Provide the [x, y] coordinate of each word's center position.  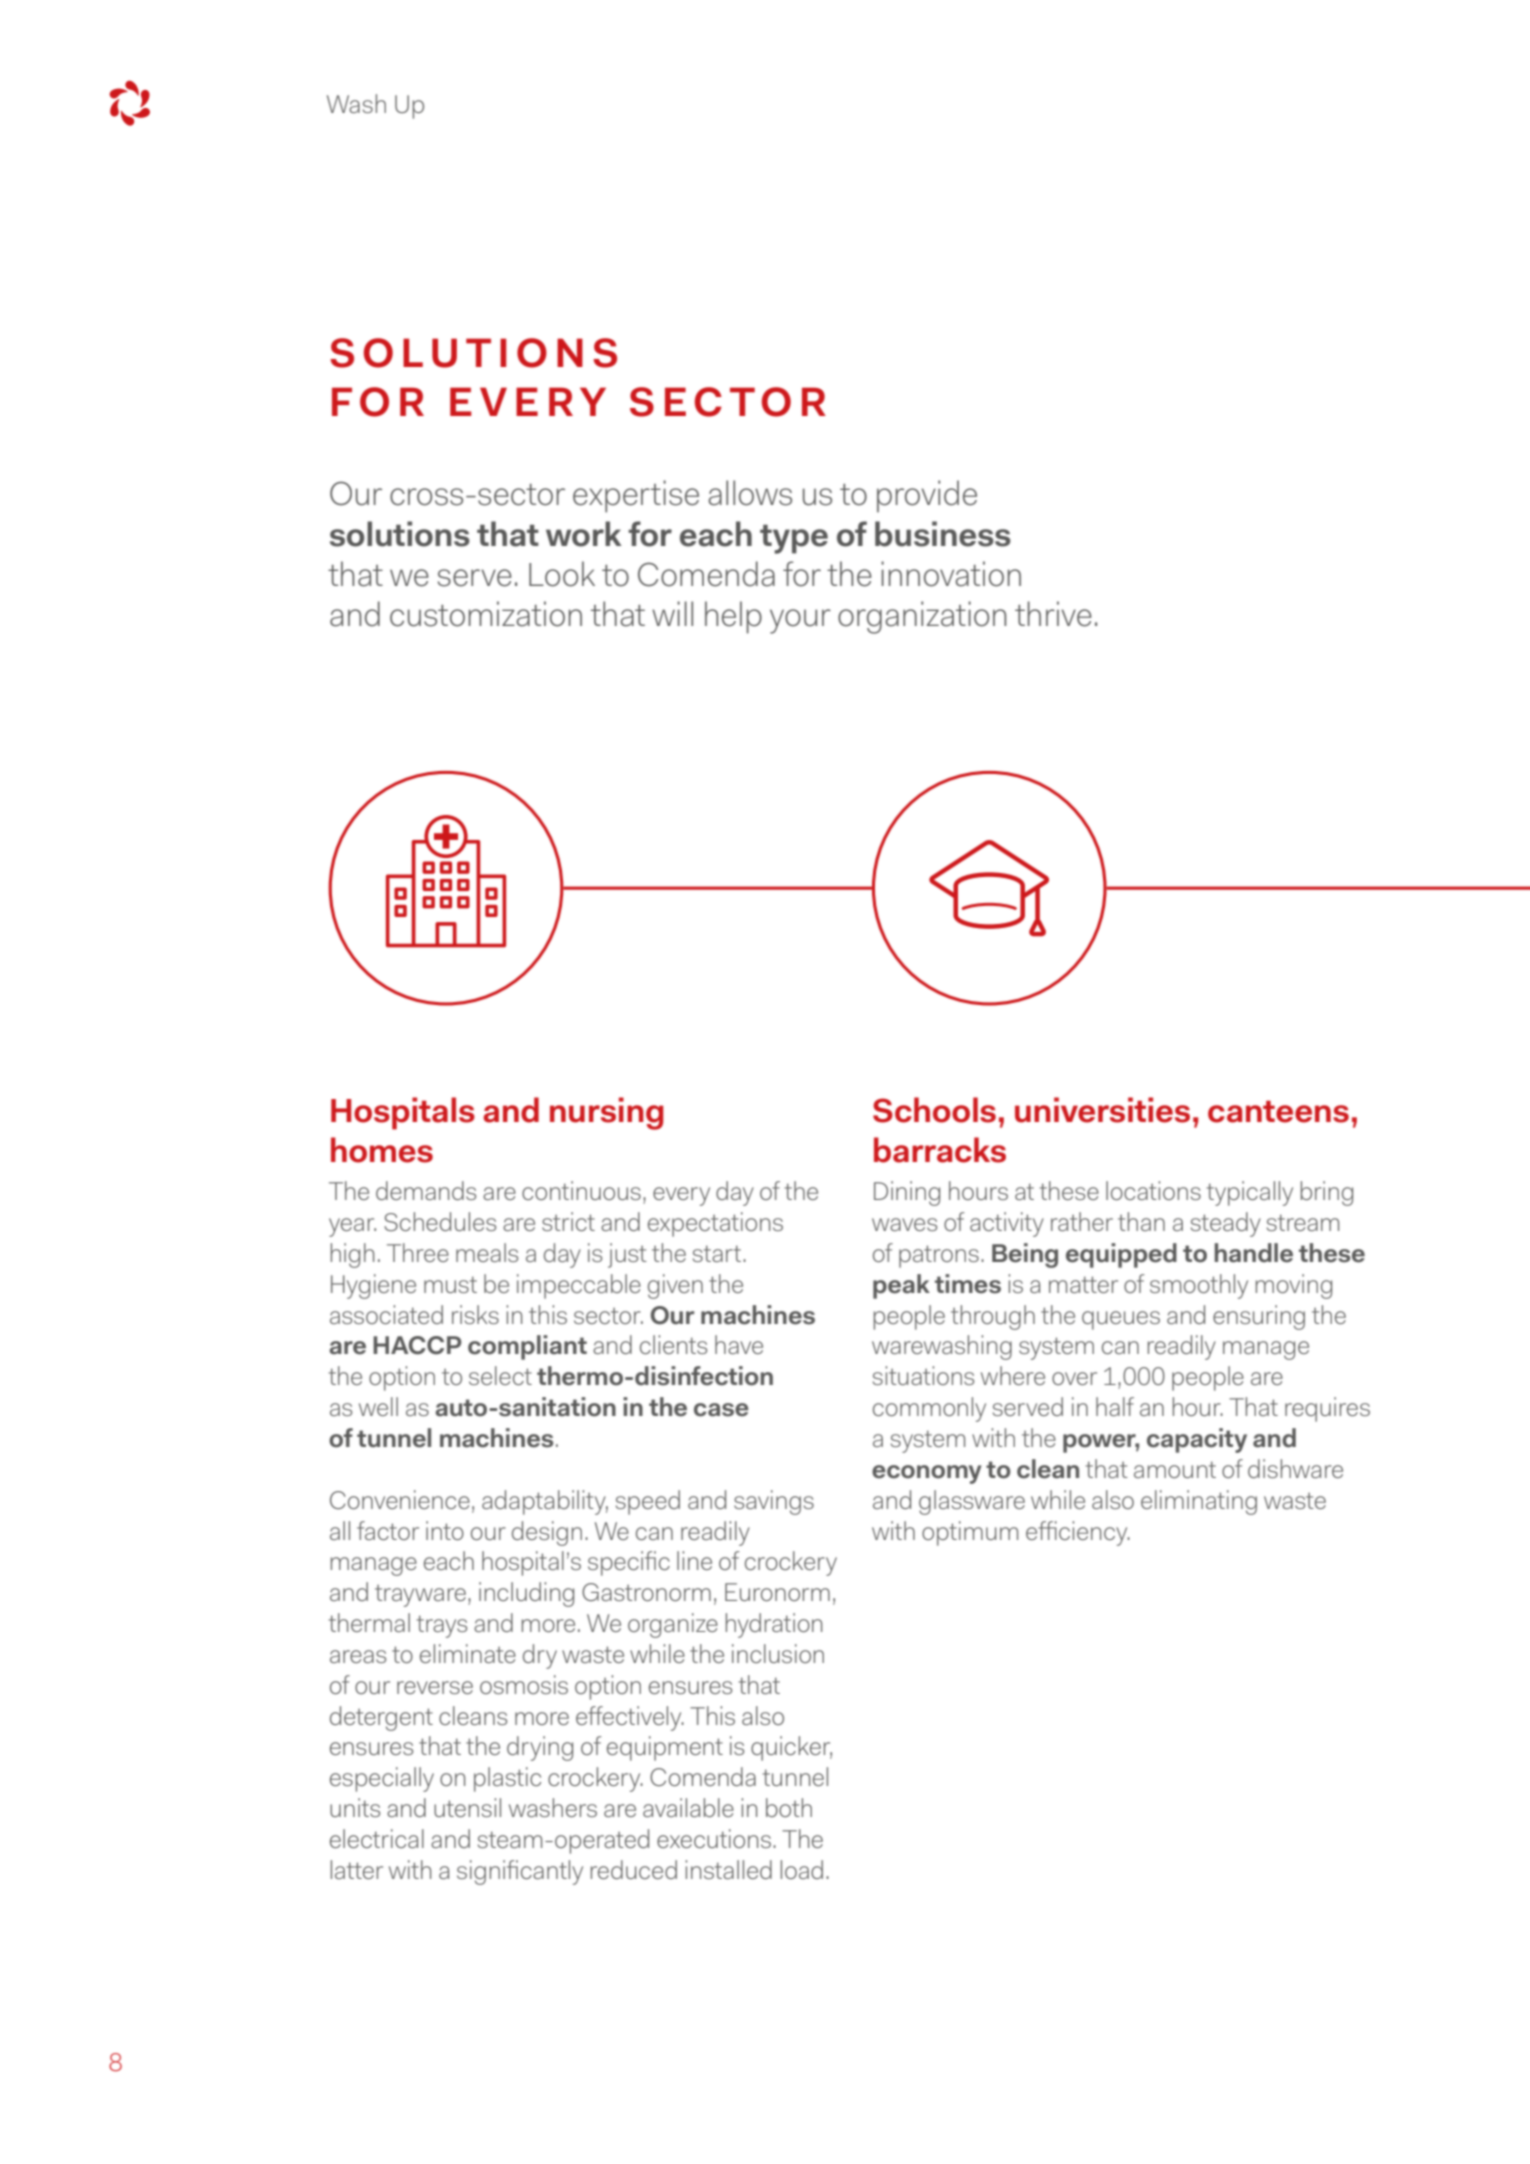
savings [774, 1502]
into [445, 1530]
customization [486, 614]
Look [562, 574]
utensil [467, 1807]
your [800, 621]
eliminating [1199, 1502]
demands [426, 1190]
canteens [1278, 1111]
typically [1250, 1193]
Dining [907, 1193]
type [794, 539]
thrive [1053, 614]
